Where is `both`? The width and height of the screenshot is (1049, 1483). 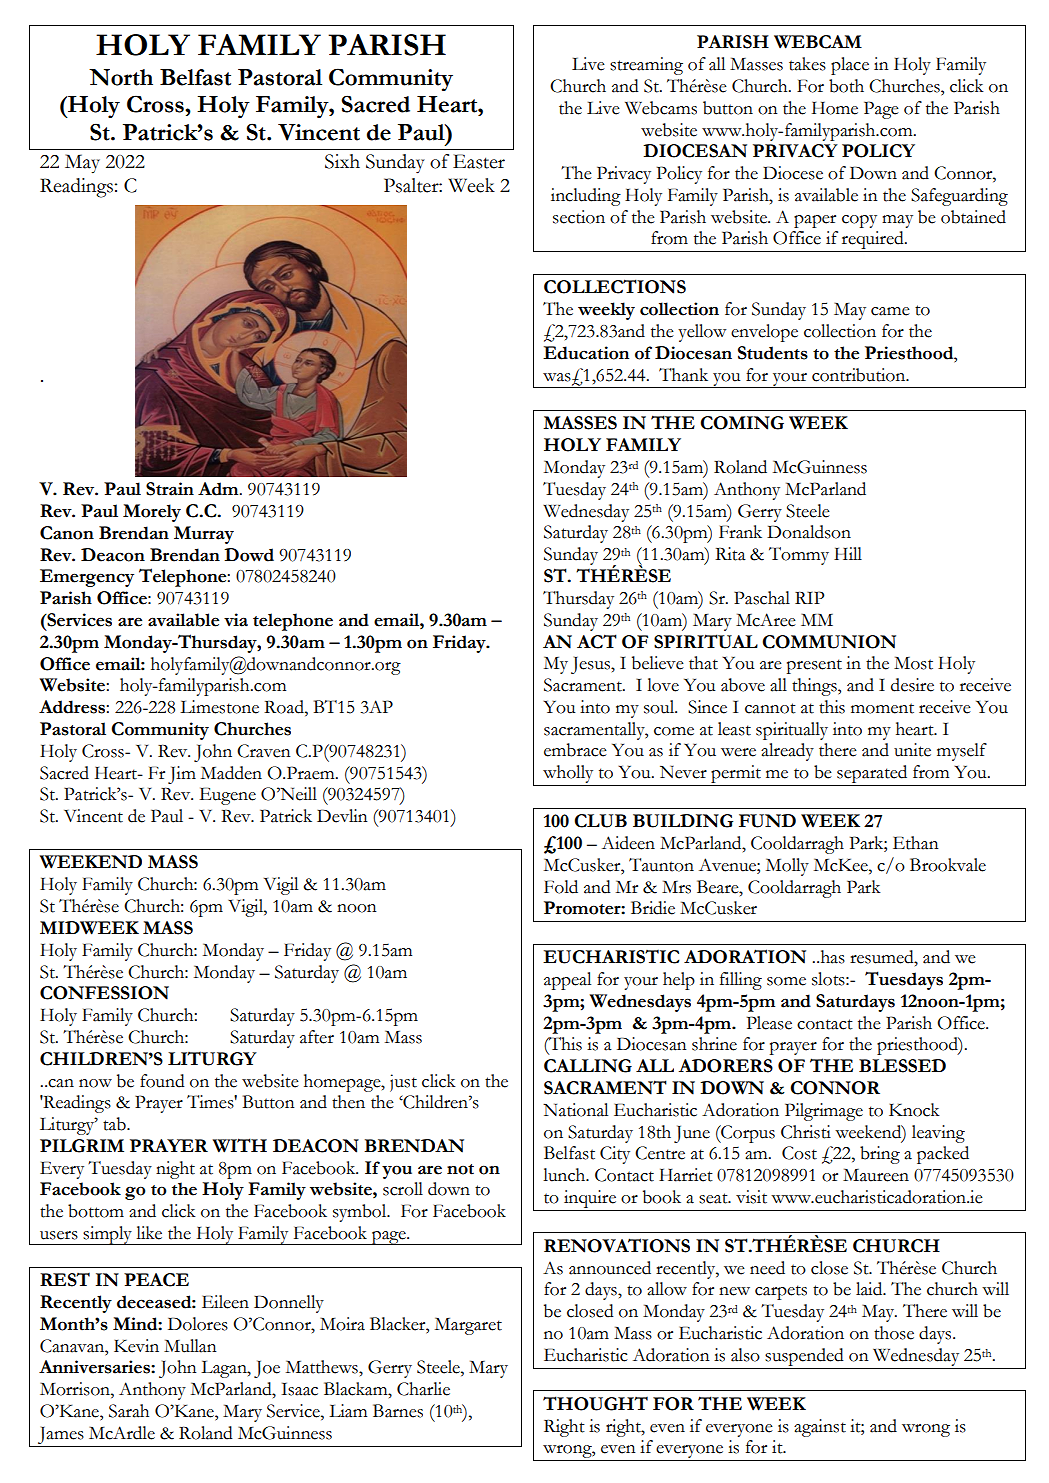
both is located at coordinates (846, 86).
